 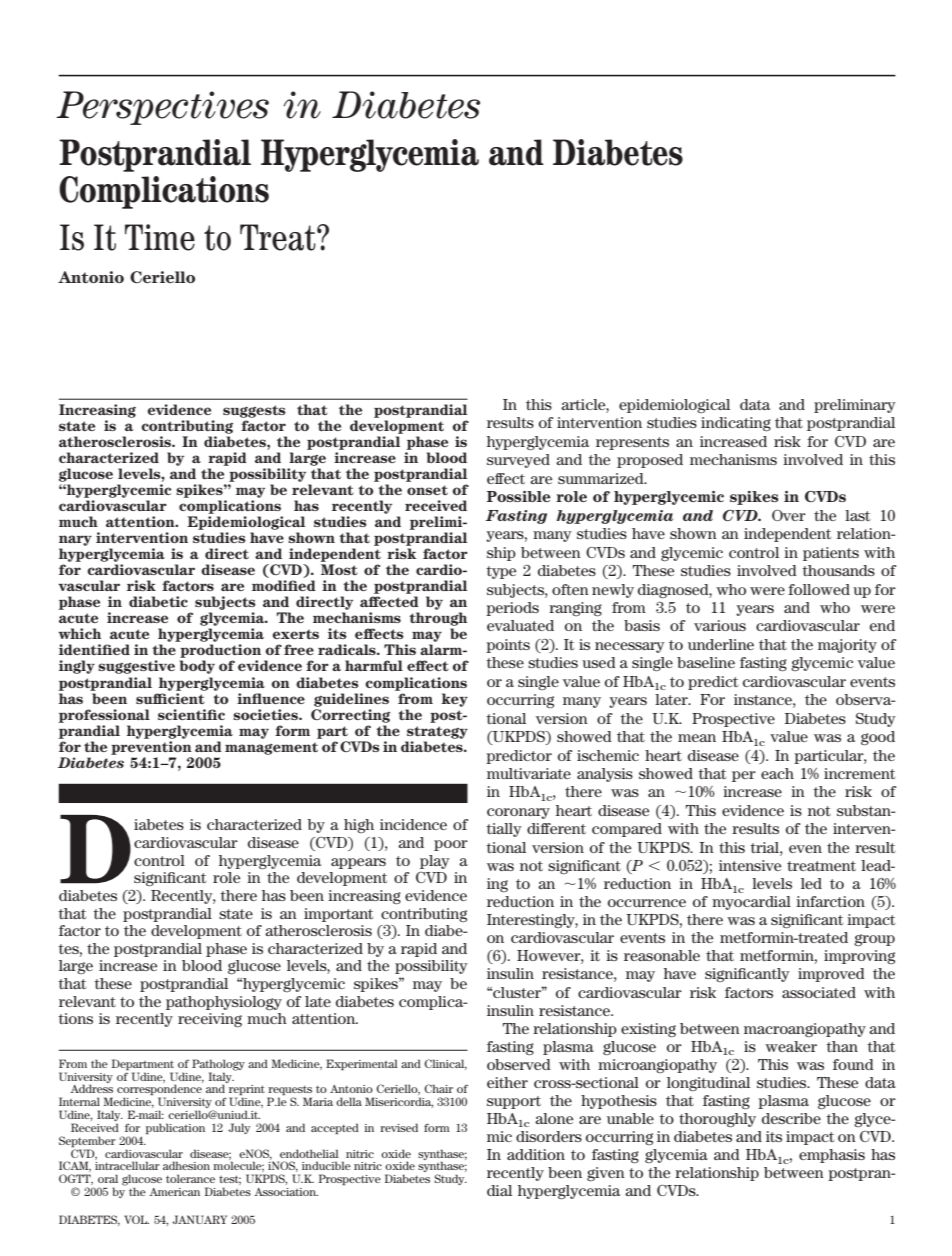 What do you see at coordinates (162, 108) in the screenshot?
I see `Perspectives` at bounding box center [162, 108].
